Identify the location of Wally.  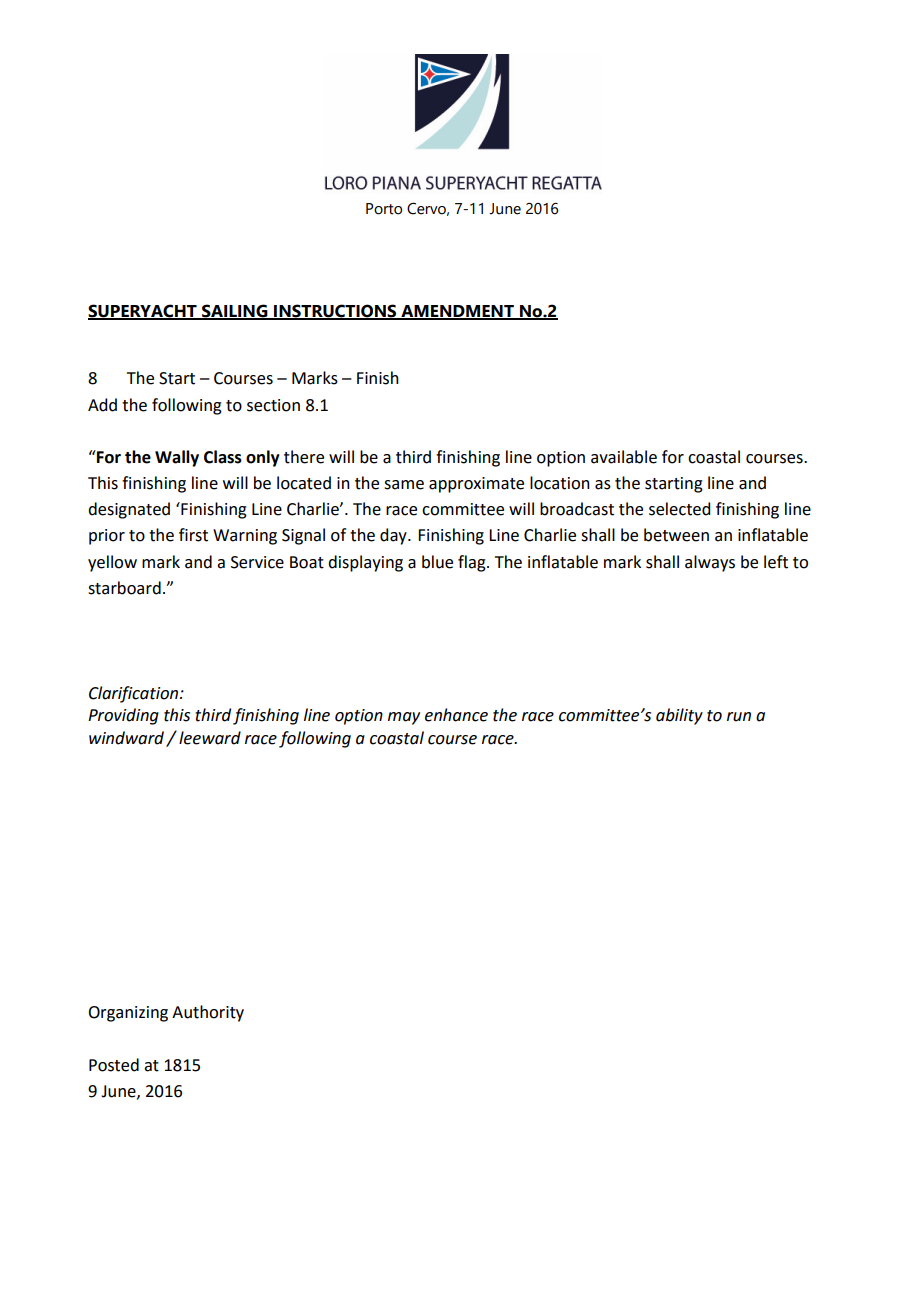
(177, 458).
